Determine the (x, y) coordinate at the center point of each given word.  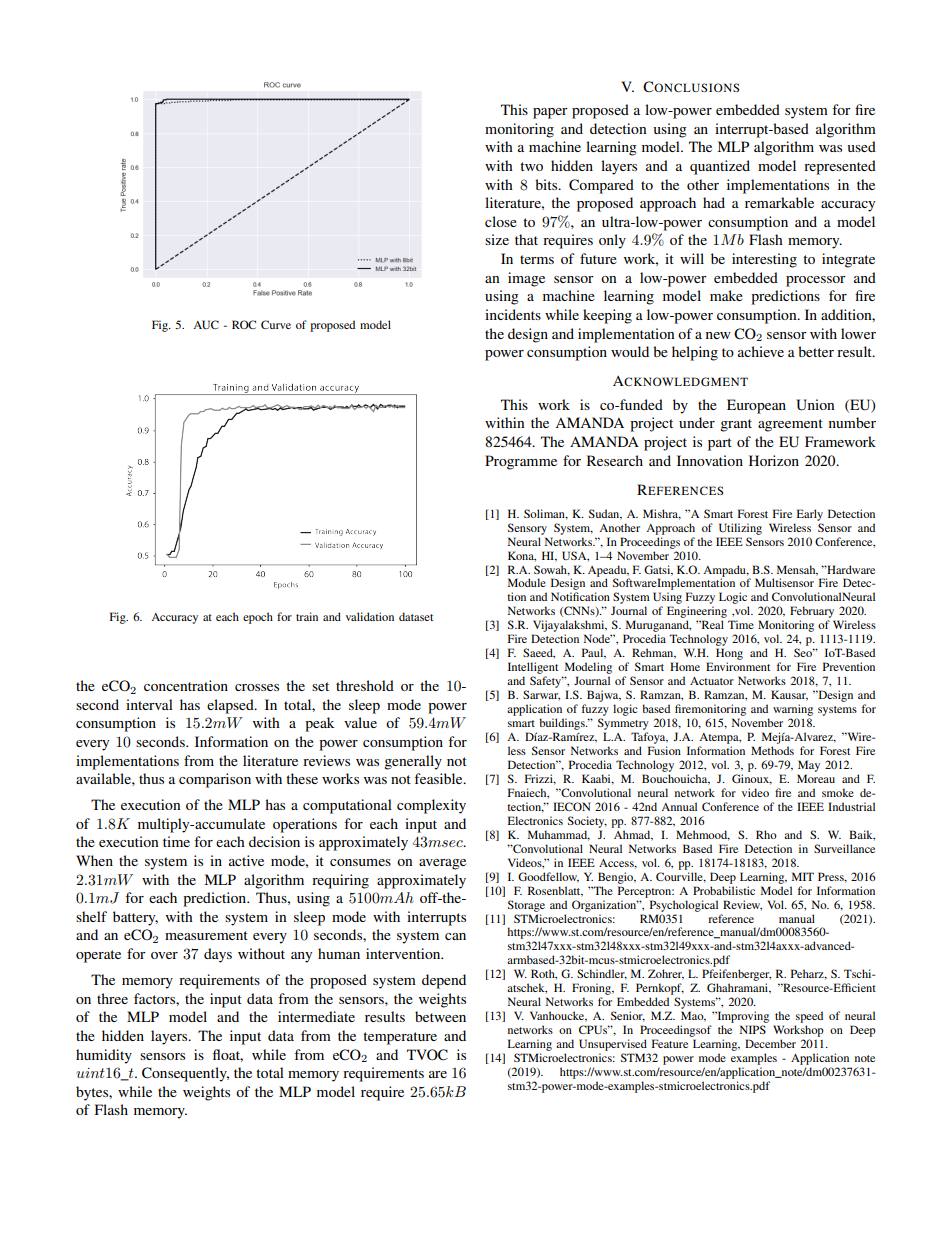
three (112, 998)
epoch (258, 618)
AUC (206, 324)
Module (527, 582)
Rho (766, 834)
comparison (215, 780)
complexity (431, 806)
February (812, 613)
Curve (276, 324)
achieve (761, 351)
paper (550, 113)
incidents (513, 314)
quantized (720, 167)
